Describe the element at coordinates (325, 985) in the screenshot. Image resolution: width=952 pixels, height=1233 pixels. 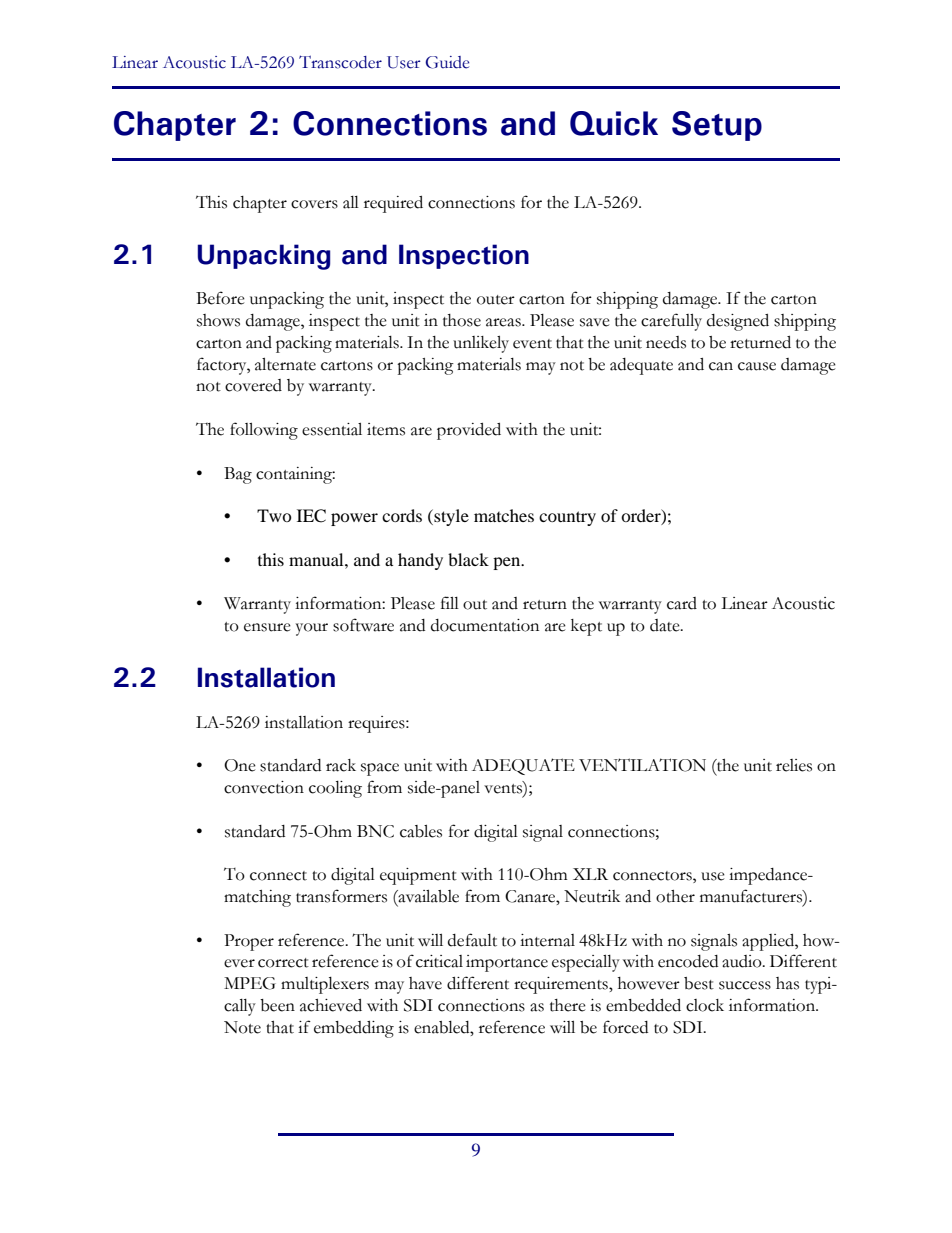
I see `multiplexers` at that location.
